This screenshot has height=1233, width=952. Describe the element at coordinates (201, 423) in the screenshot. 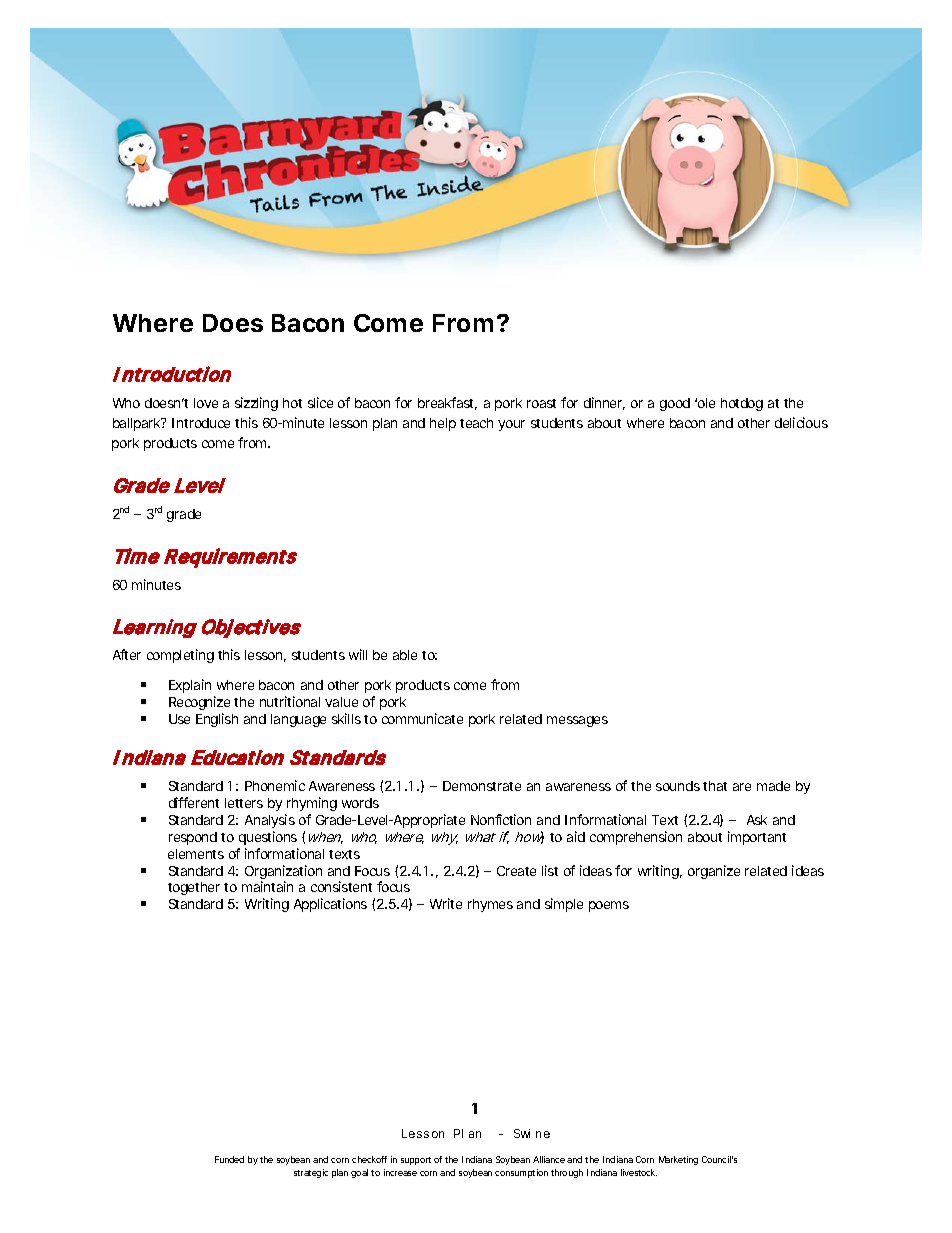

I see `Introduce` at that location.
